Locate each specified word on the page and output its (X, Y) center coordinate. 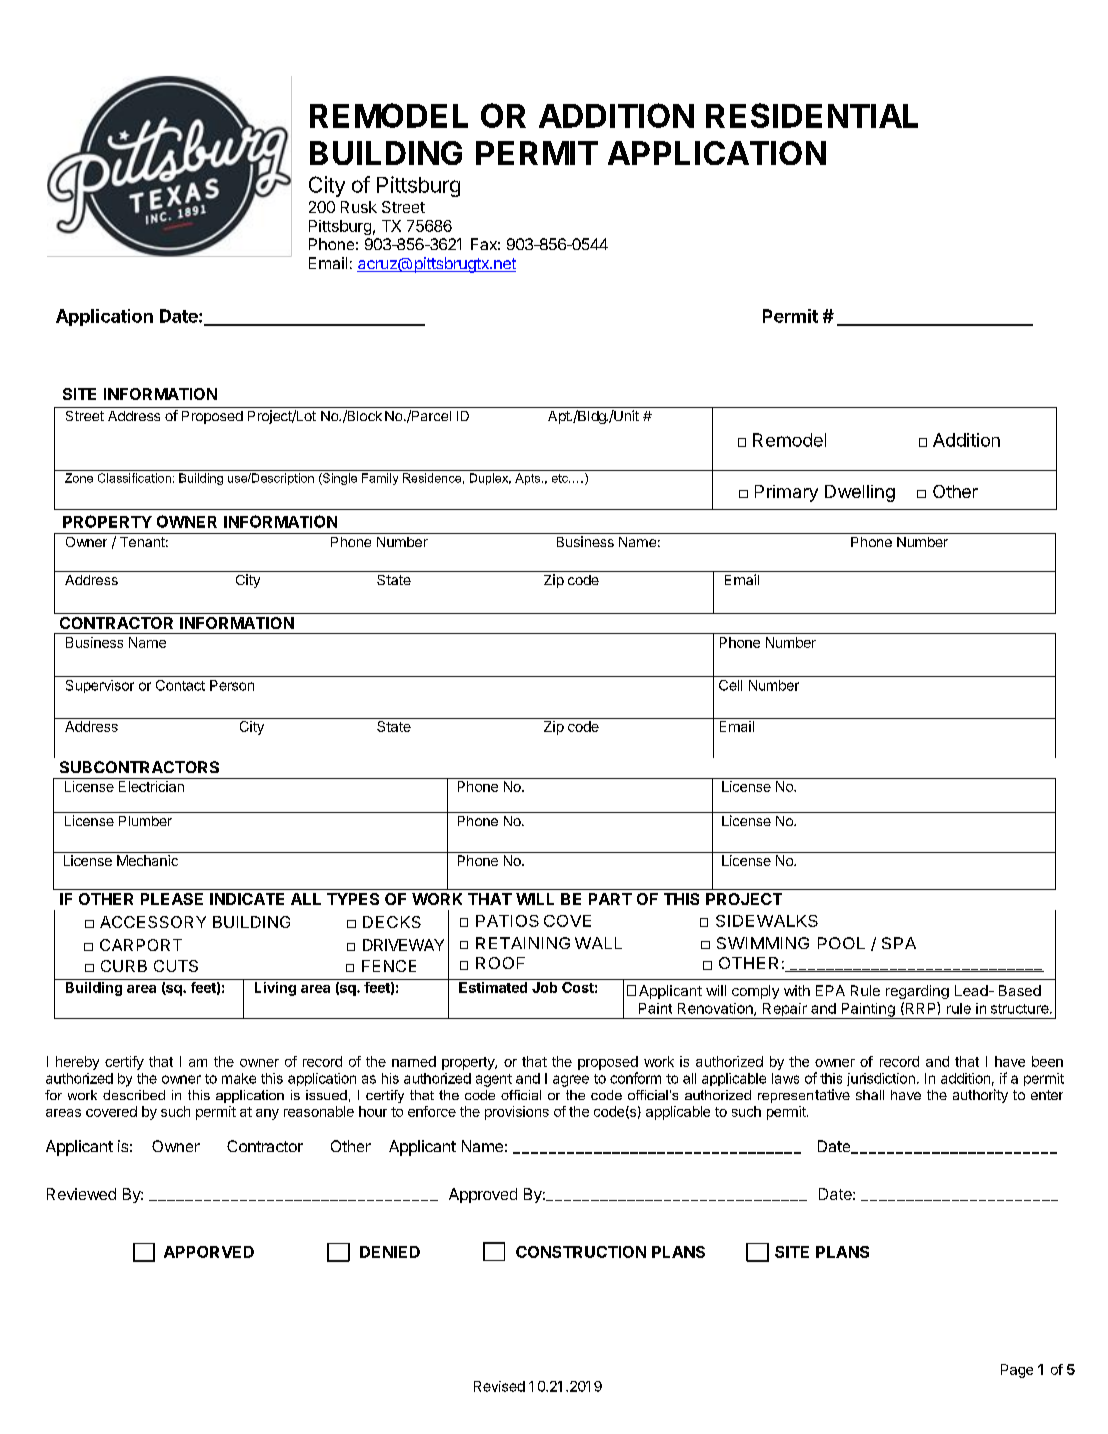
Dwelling (860, 493)
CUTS (176, 966)
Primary (786, 493)
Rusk (359, 207)
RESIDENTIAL (812, 115)
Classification (134, 478)
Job (544, 987)
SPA (899, 943)
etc (561, 478)
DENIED (390, 1252)
